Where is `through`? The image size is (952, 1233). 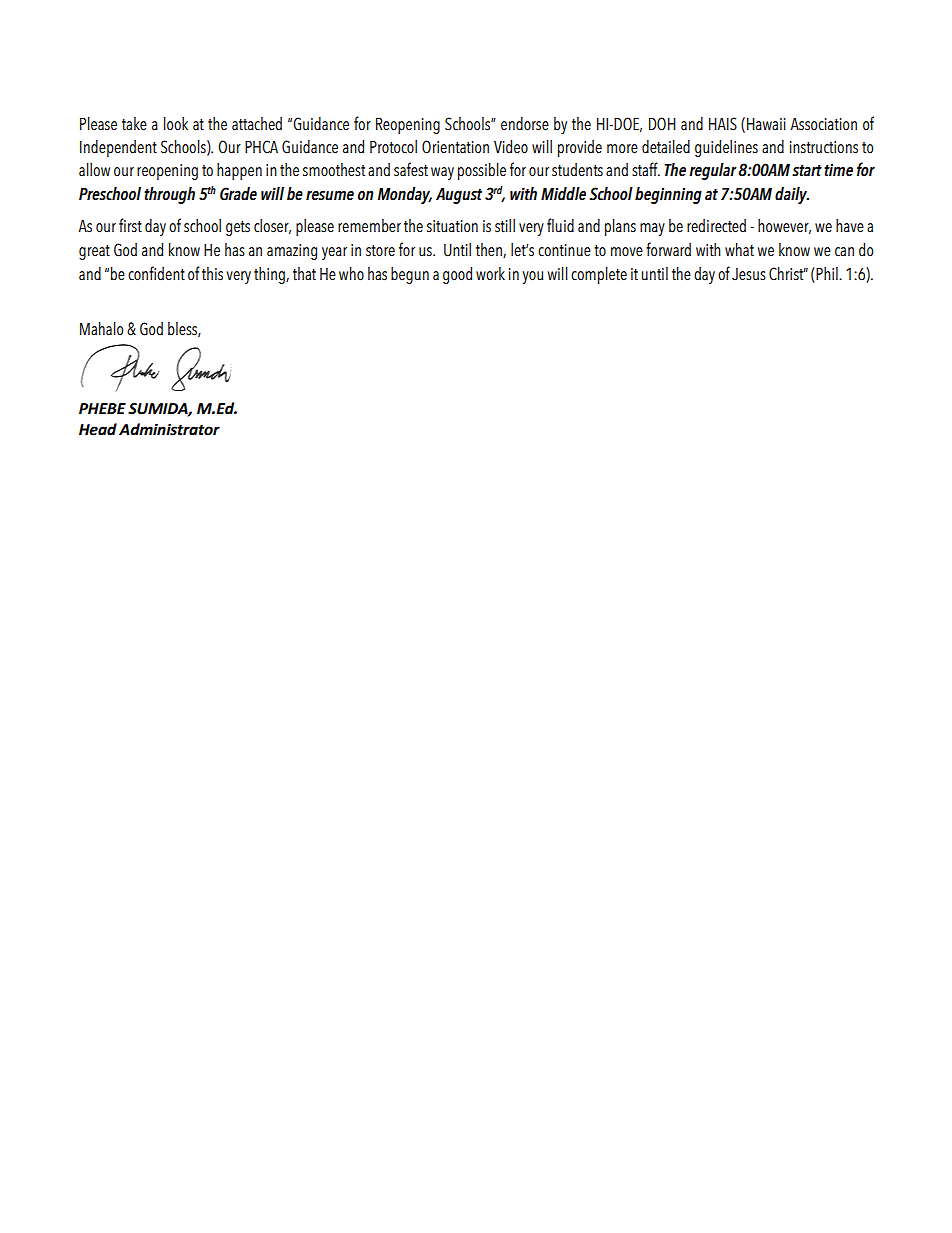
through is located at coordinates (169, 195).
